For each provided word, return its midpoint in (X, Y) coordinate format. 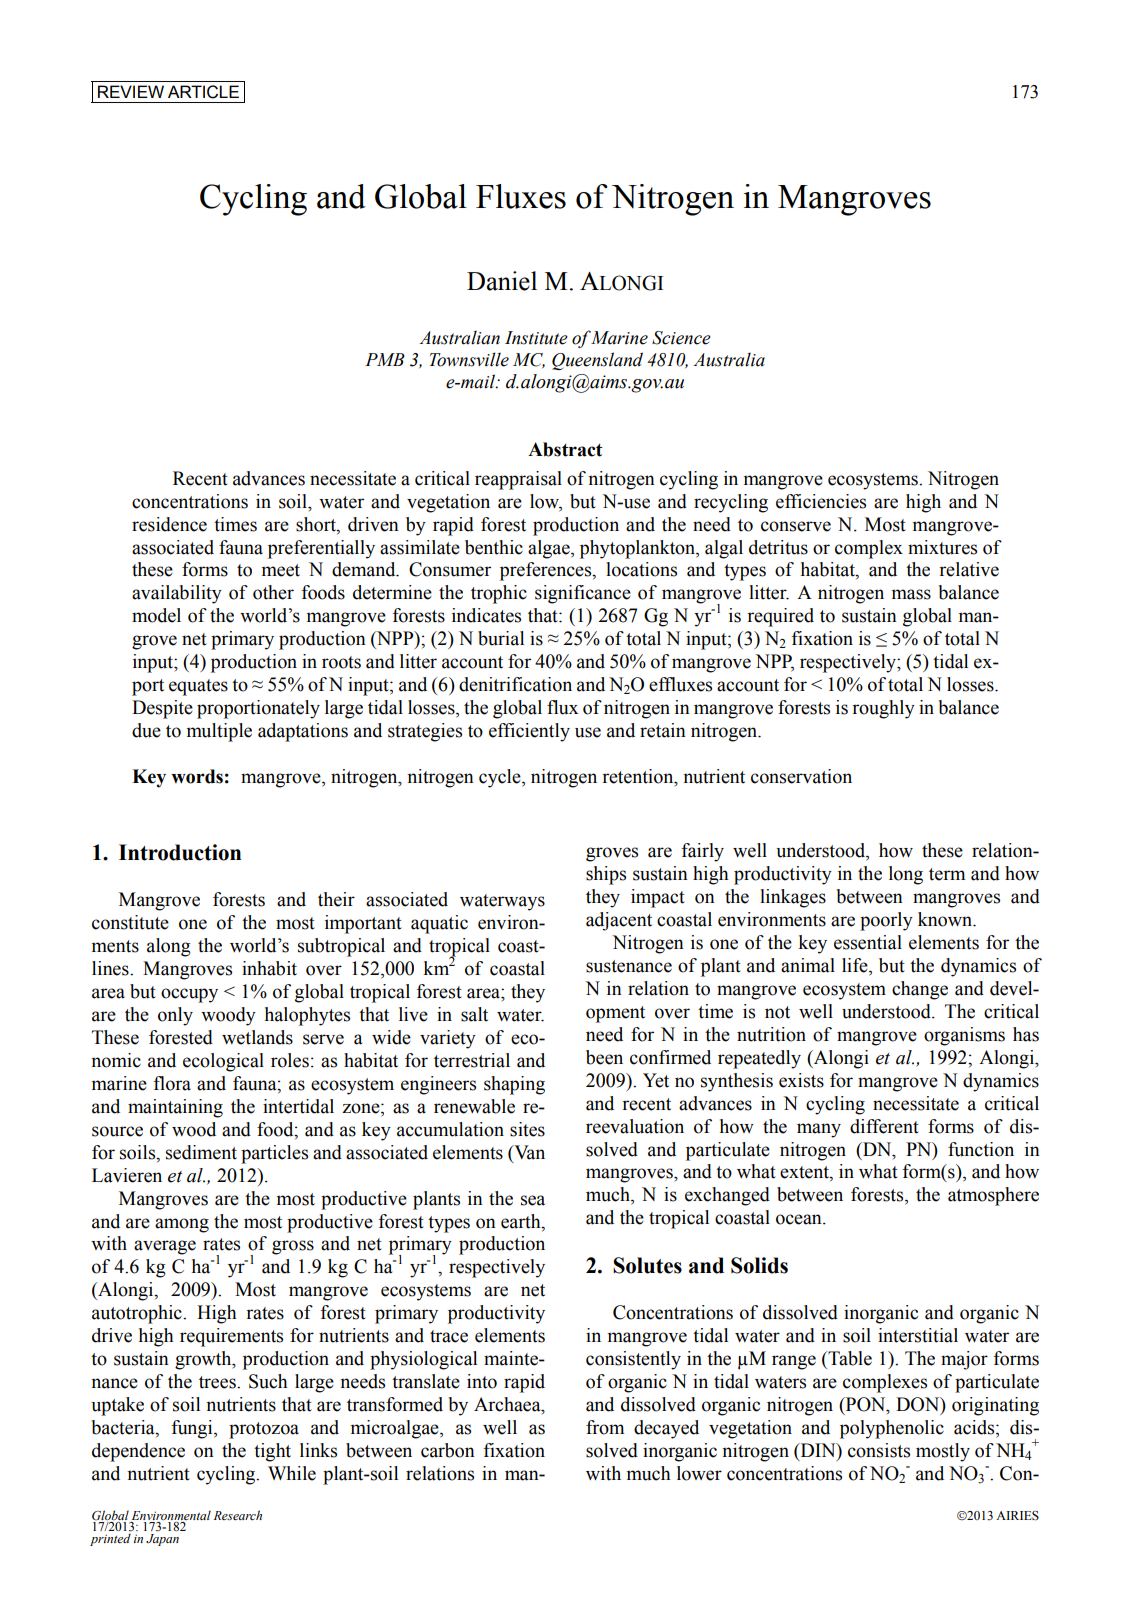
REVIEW (131, 91)
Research (238, 1515)
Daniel (502, 281)
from (605, 1427)
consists (879, 1450)
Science (681, 338)
